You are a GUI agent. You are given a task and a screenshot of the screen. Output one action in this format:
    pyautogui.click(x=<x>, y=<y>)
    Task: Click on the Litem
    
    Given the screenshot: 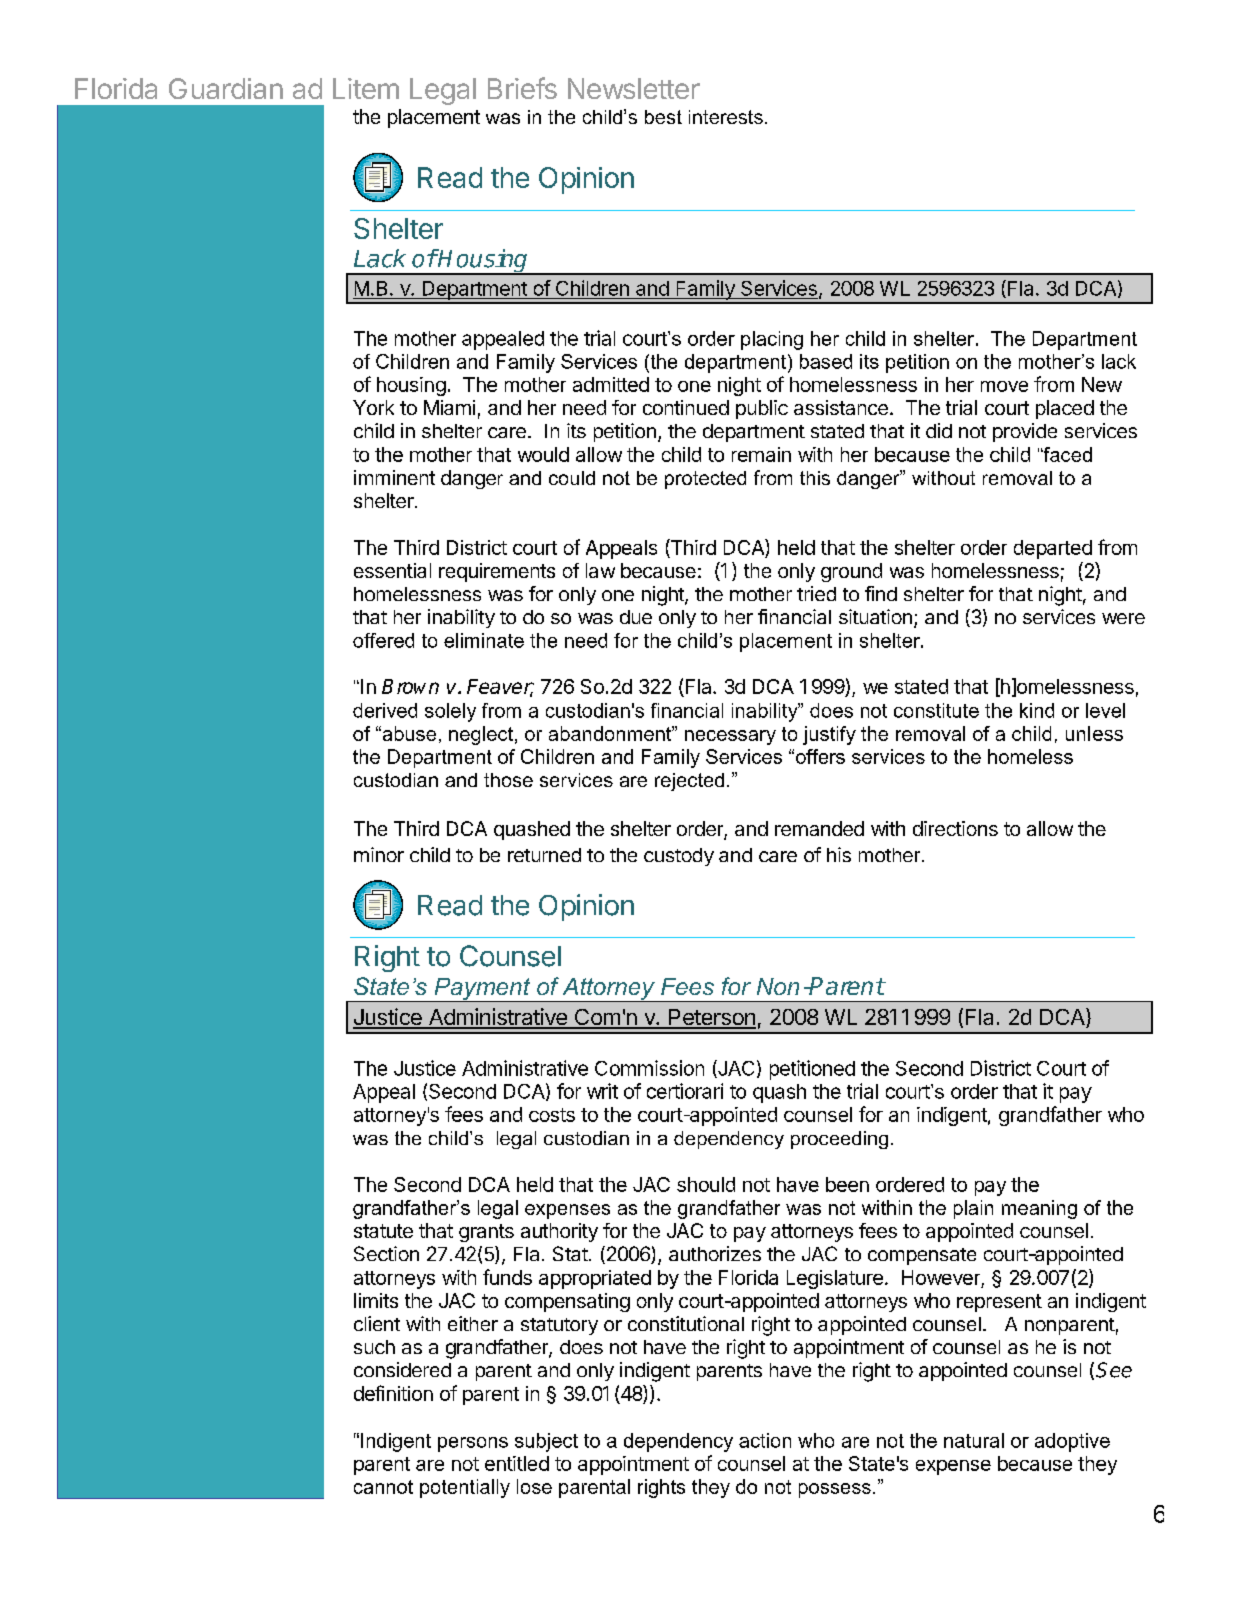 What is the action you would take?
    pyautogui.click(x=366, y=88)
